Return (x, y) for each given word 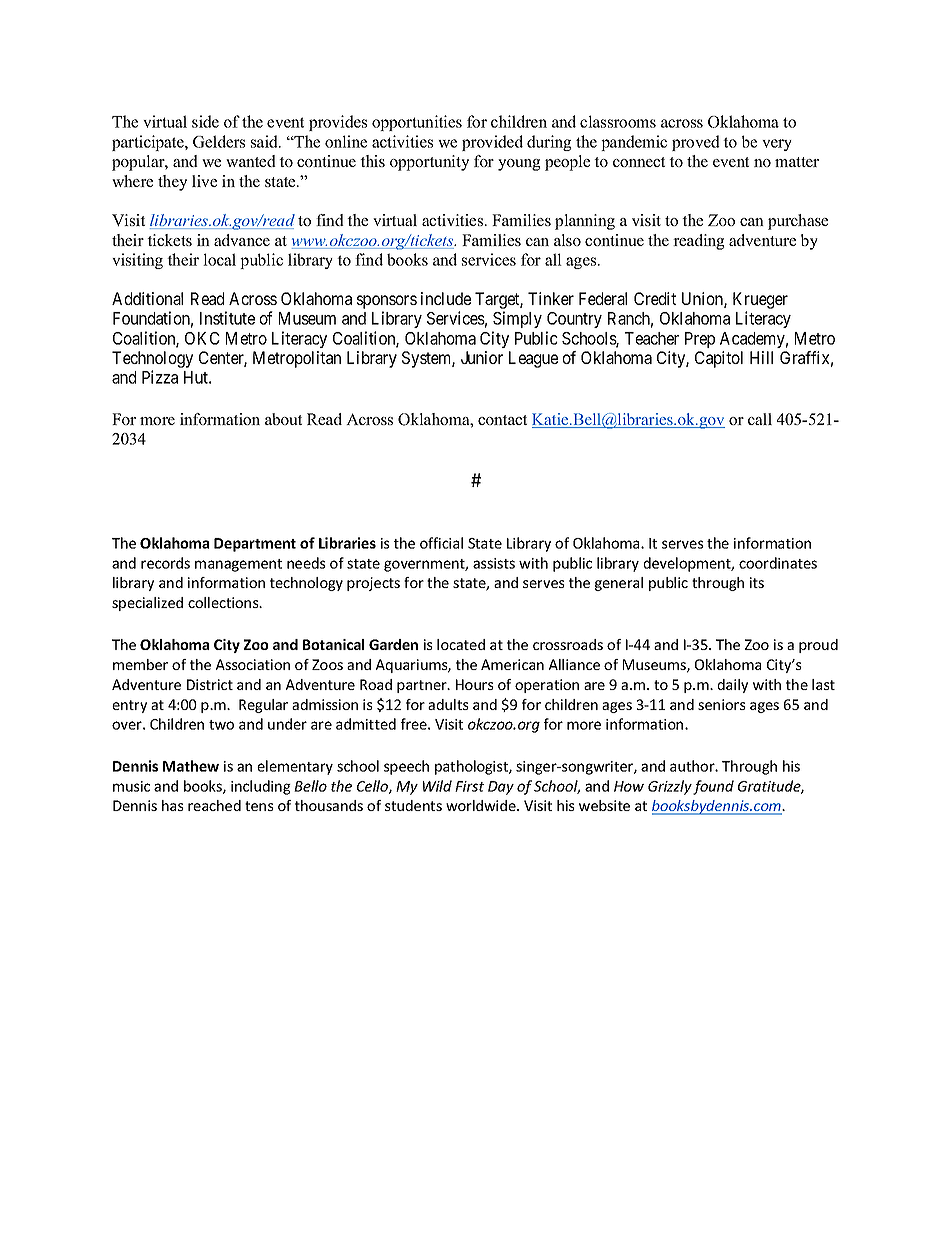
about (283, 419)
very (777, 145)
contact (502, 420)
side (205, 121)
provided (492, 143)
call (760, 419)
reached (214, 805)
